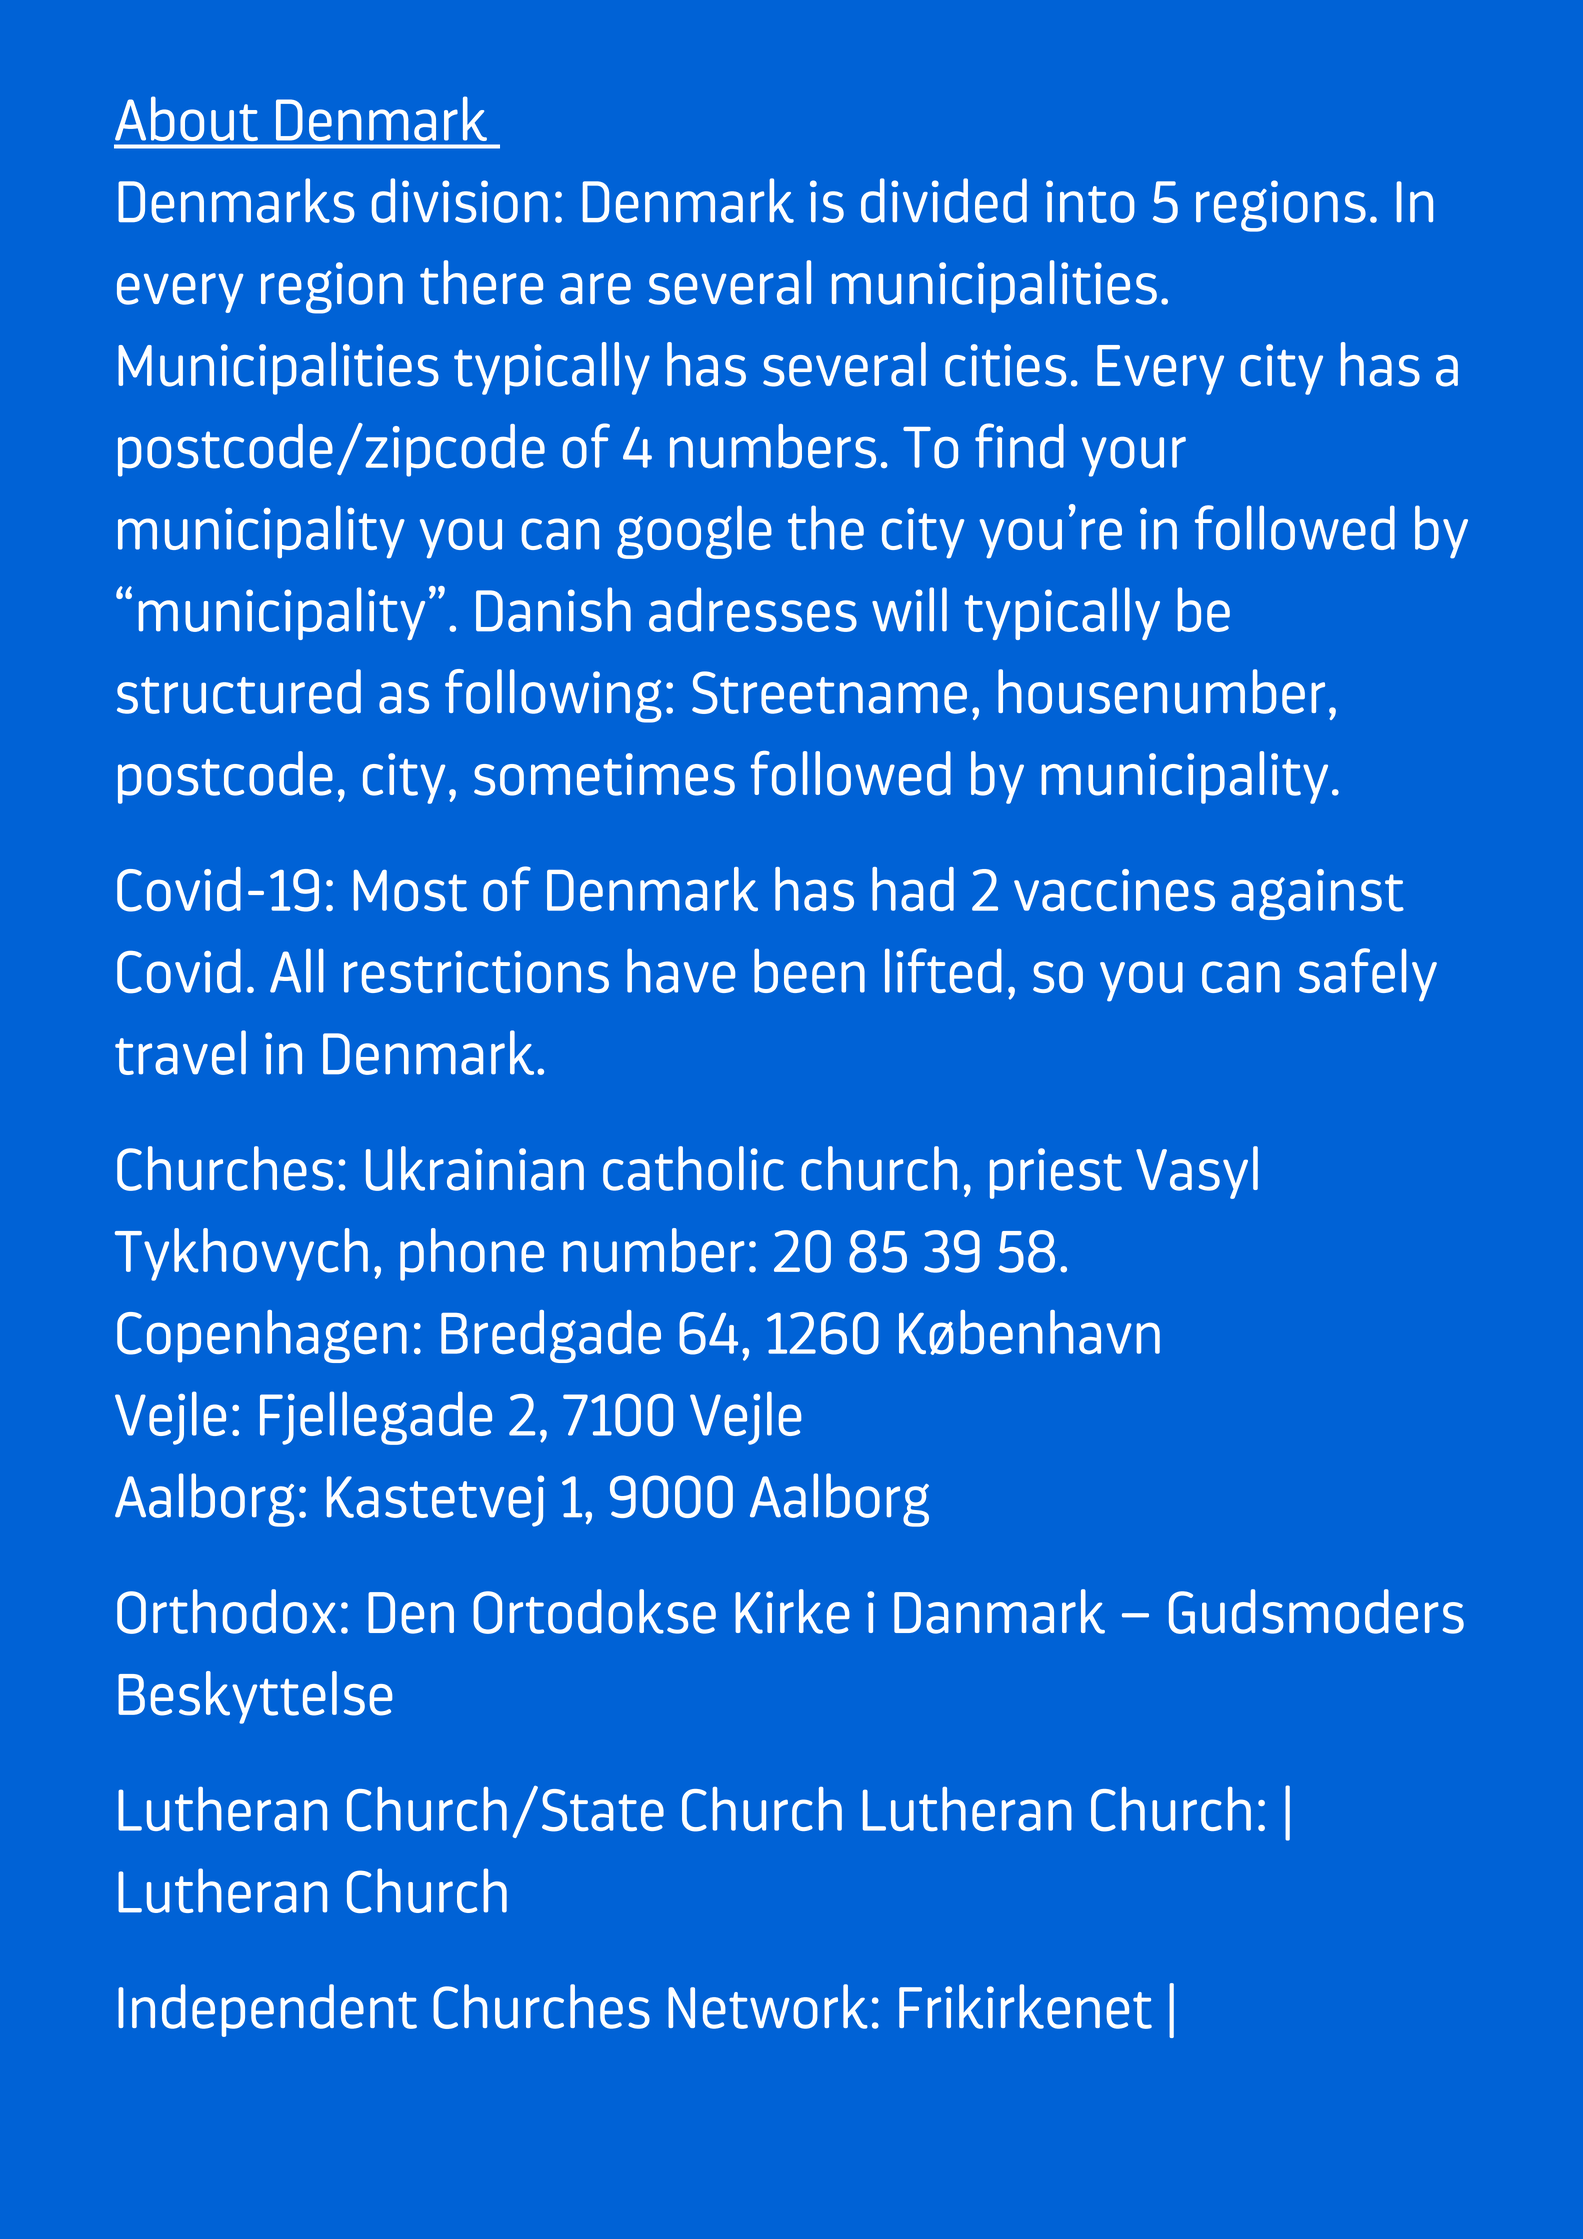  I want to click on Orthodox, so click(226, 1611).
